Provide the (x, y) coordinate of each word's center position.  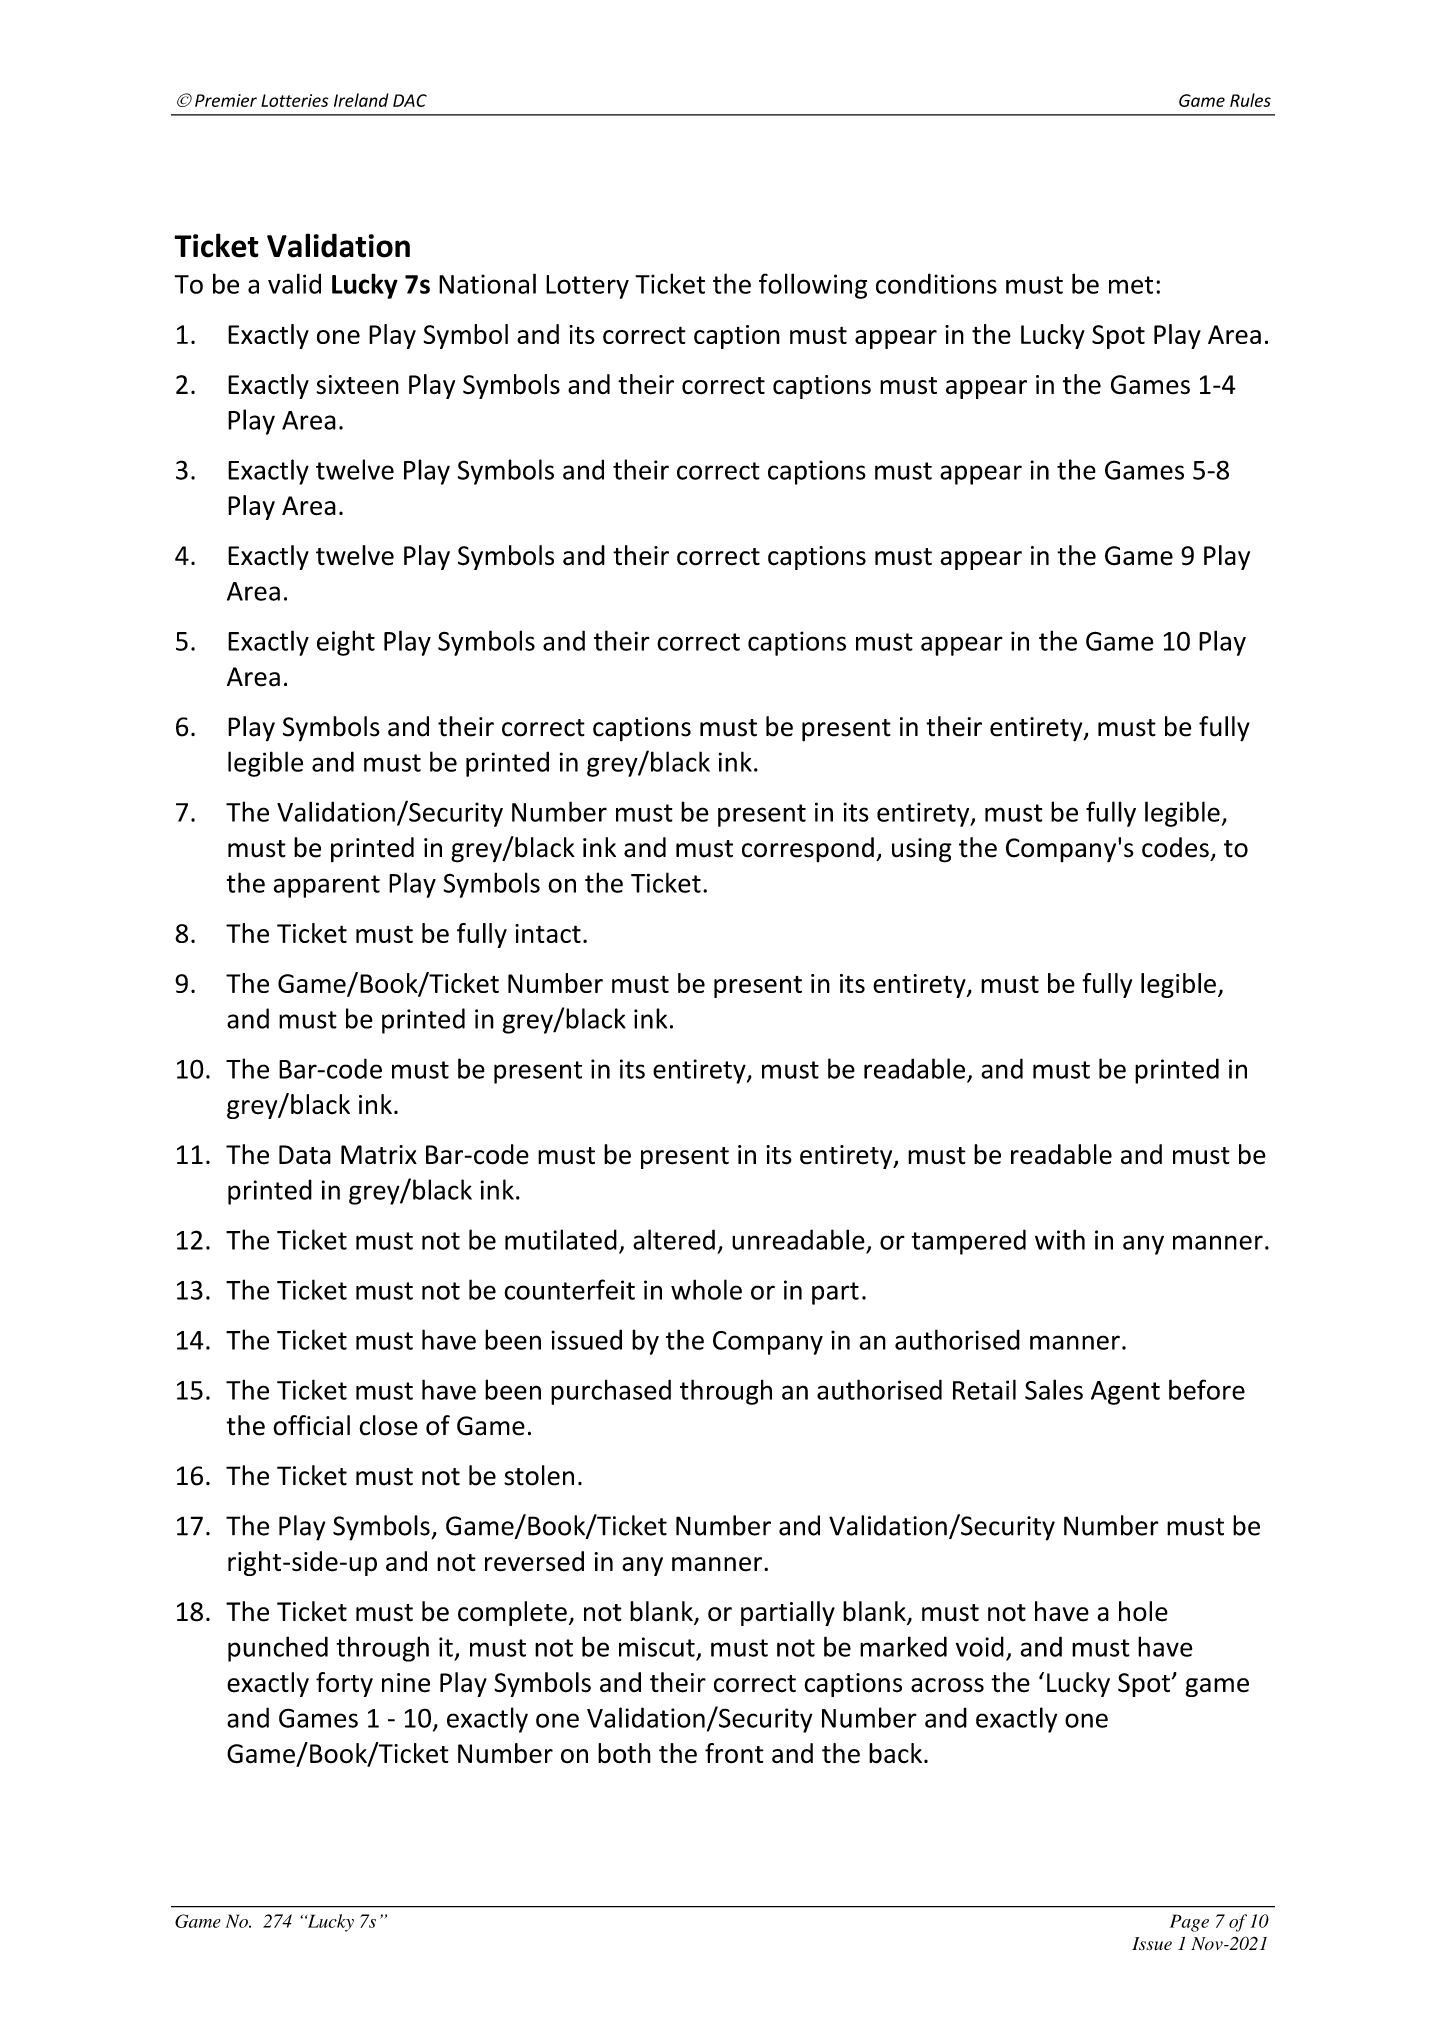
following (813, 286)
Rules (1250, 100)
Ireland (361, 100)
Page (1189, 1923)
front (734, 1753)
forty (344, 1684)
